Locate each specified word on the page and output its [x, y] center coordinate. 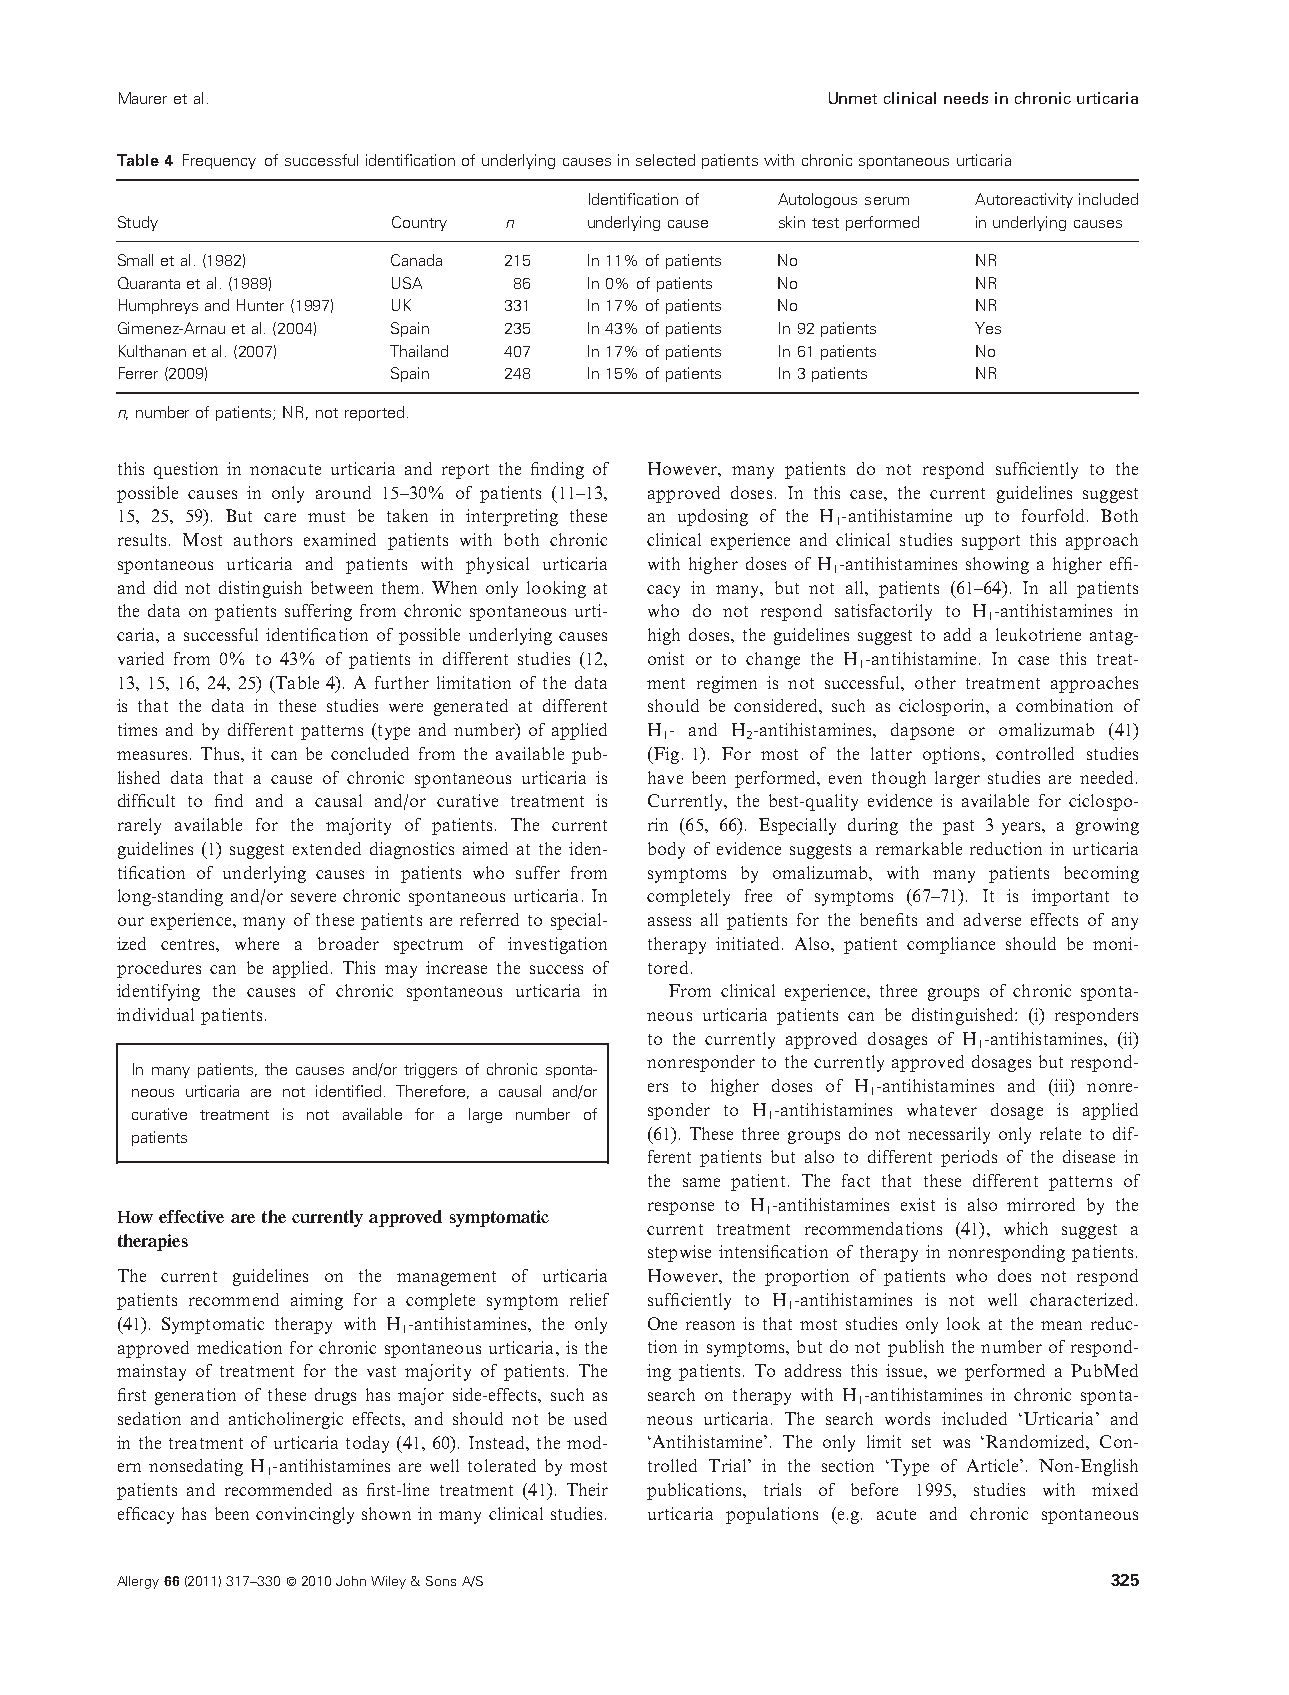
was [956, 1443]
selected [665, 160]
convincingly [305, 1515]
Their [587, 1489]
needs [966, 98]
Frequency [219, 161]
